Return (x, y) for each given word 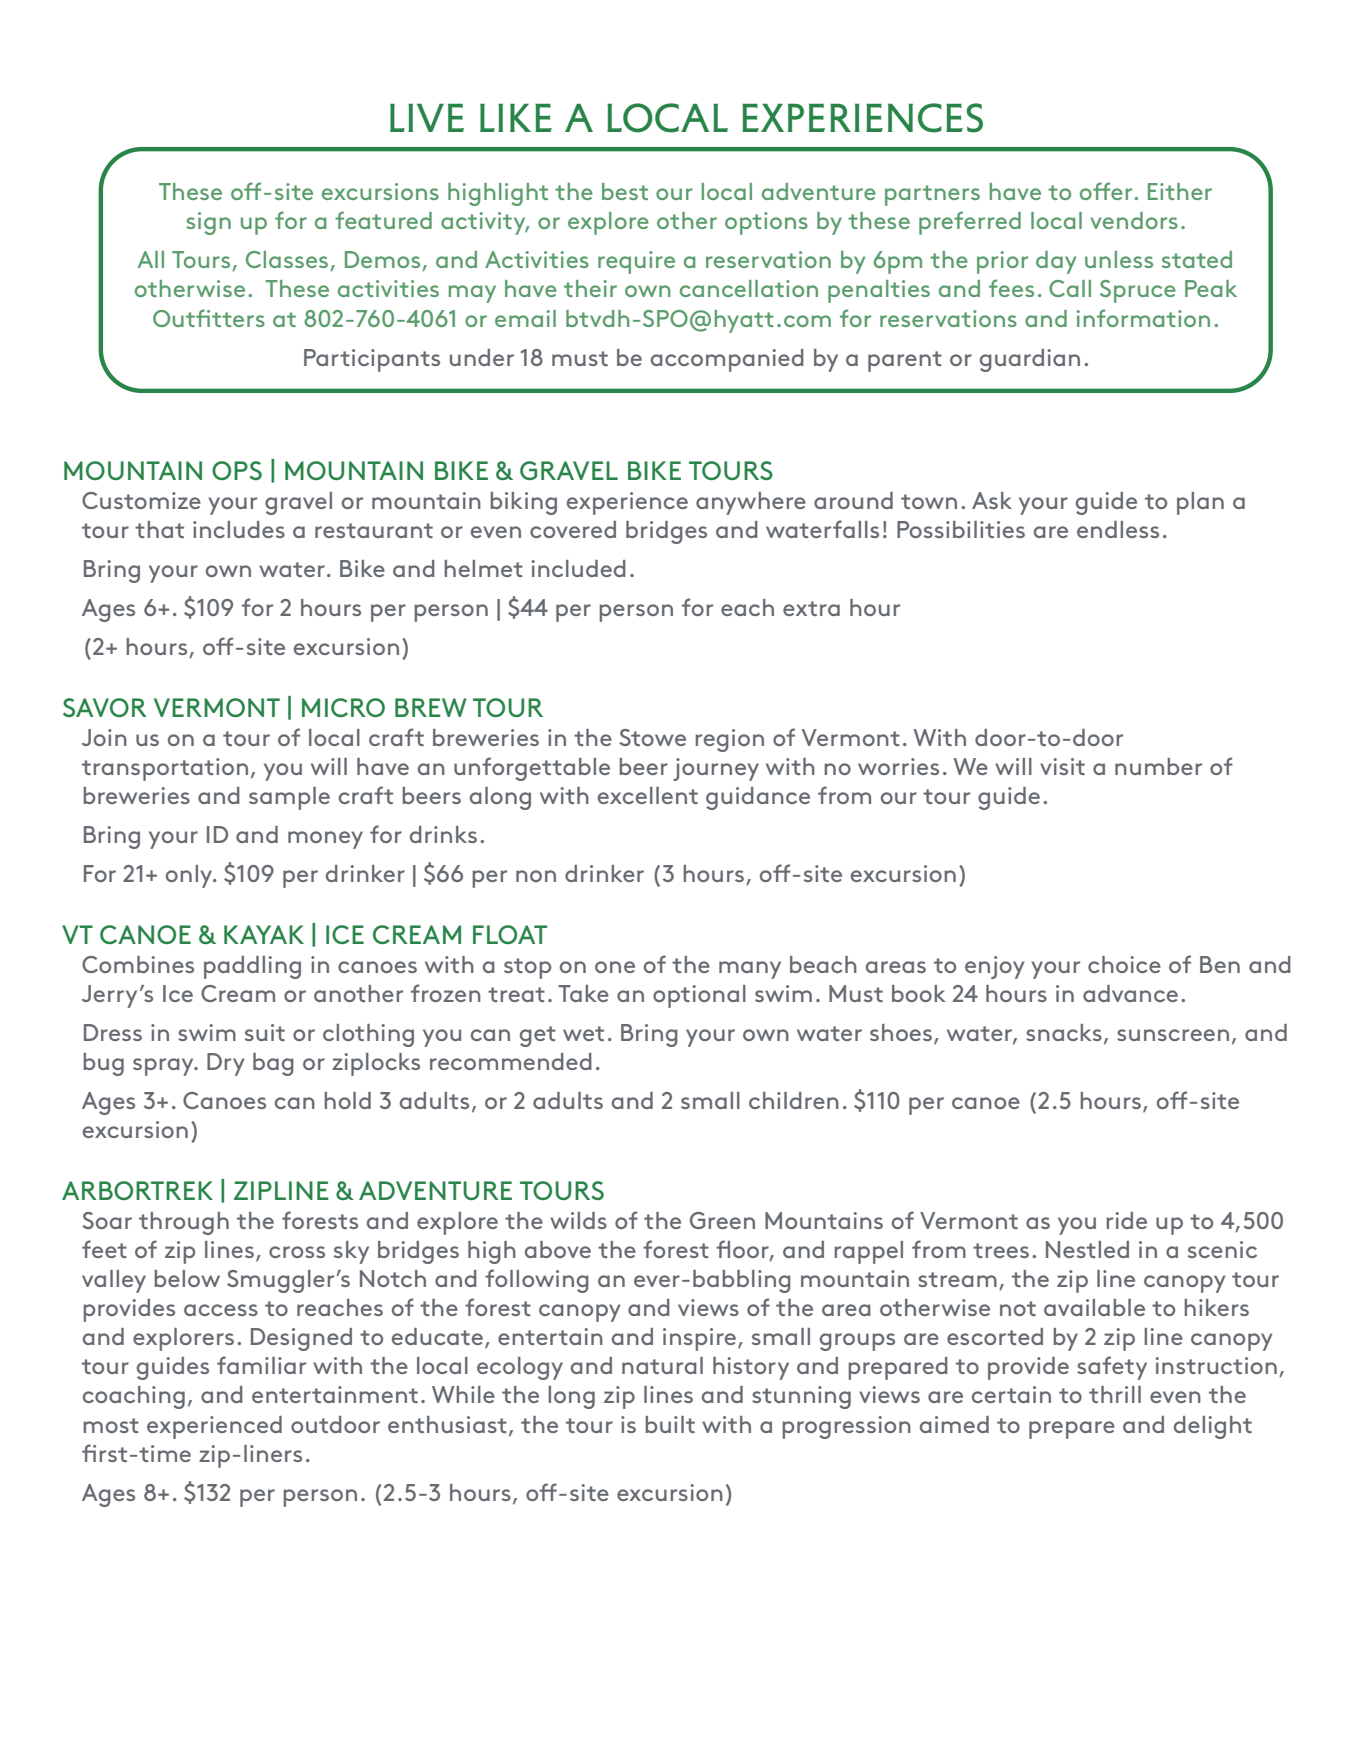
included (579, 568)
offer (1106, 191)
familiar (261, 1365)
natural (662, 1365)
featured (383, 220)
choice (1124, 964)
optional (699, 996)
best (625, 191)
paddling (252, 967)
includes (239, 529)
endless (1118, 529)
